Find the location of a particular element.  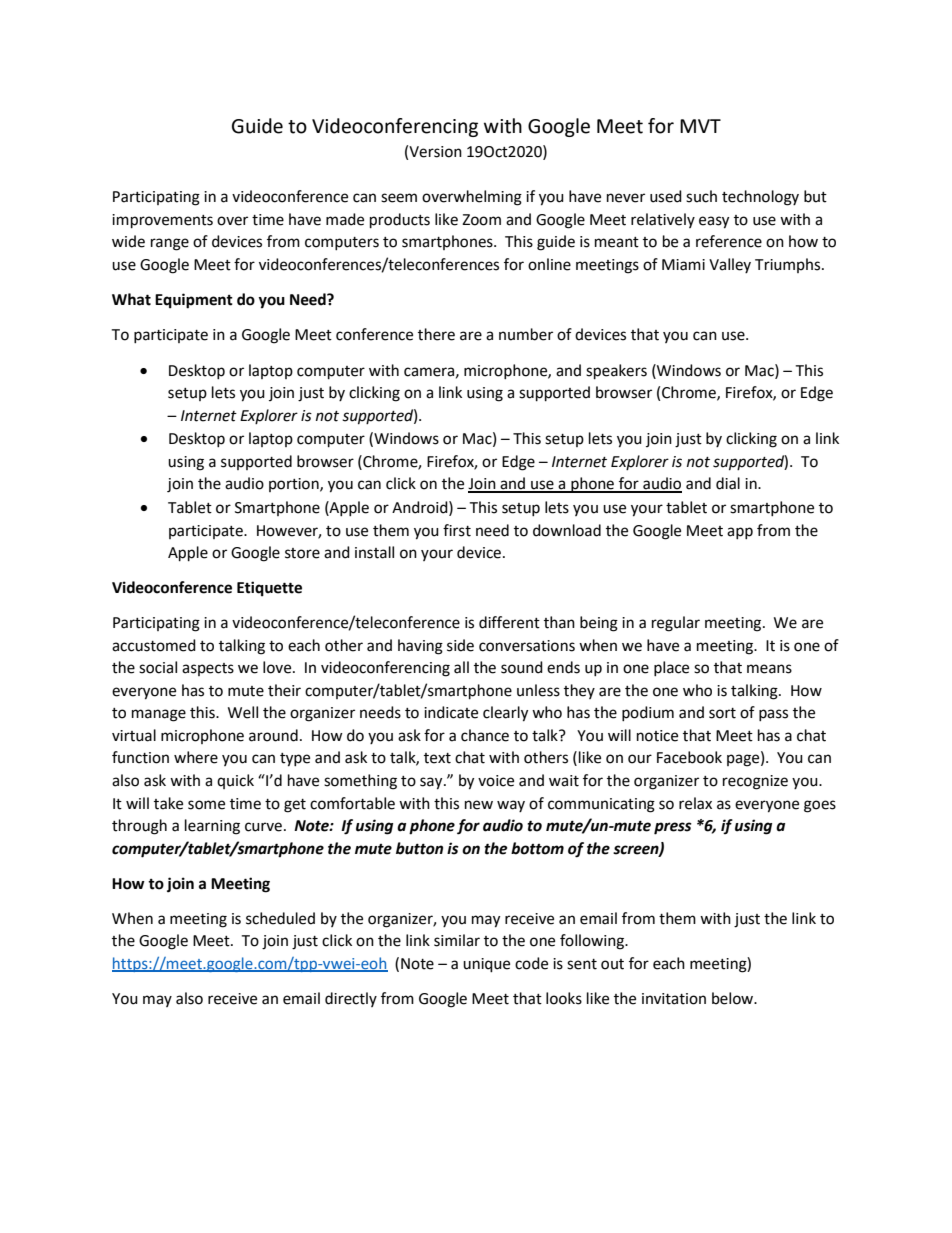

Equipment is located at coordinates (194, 301).
